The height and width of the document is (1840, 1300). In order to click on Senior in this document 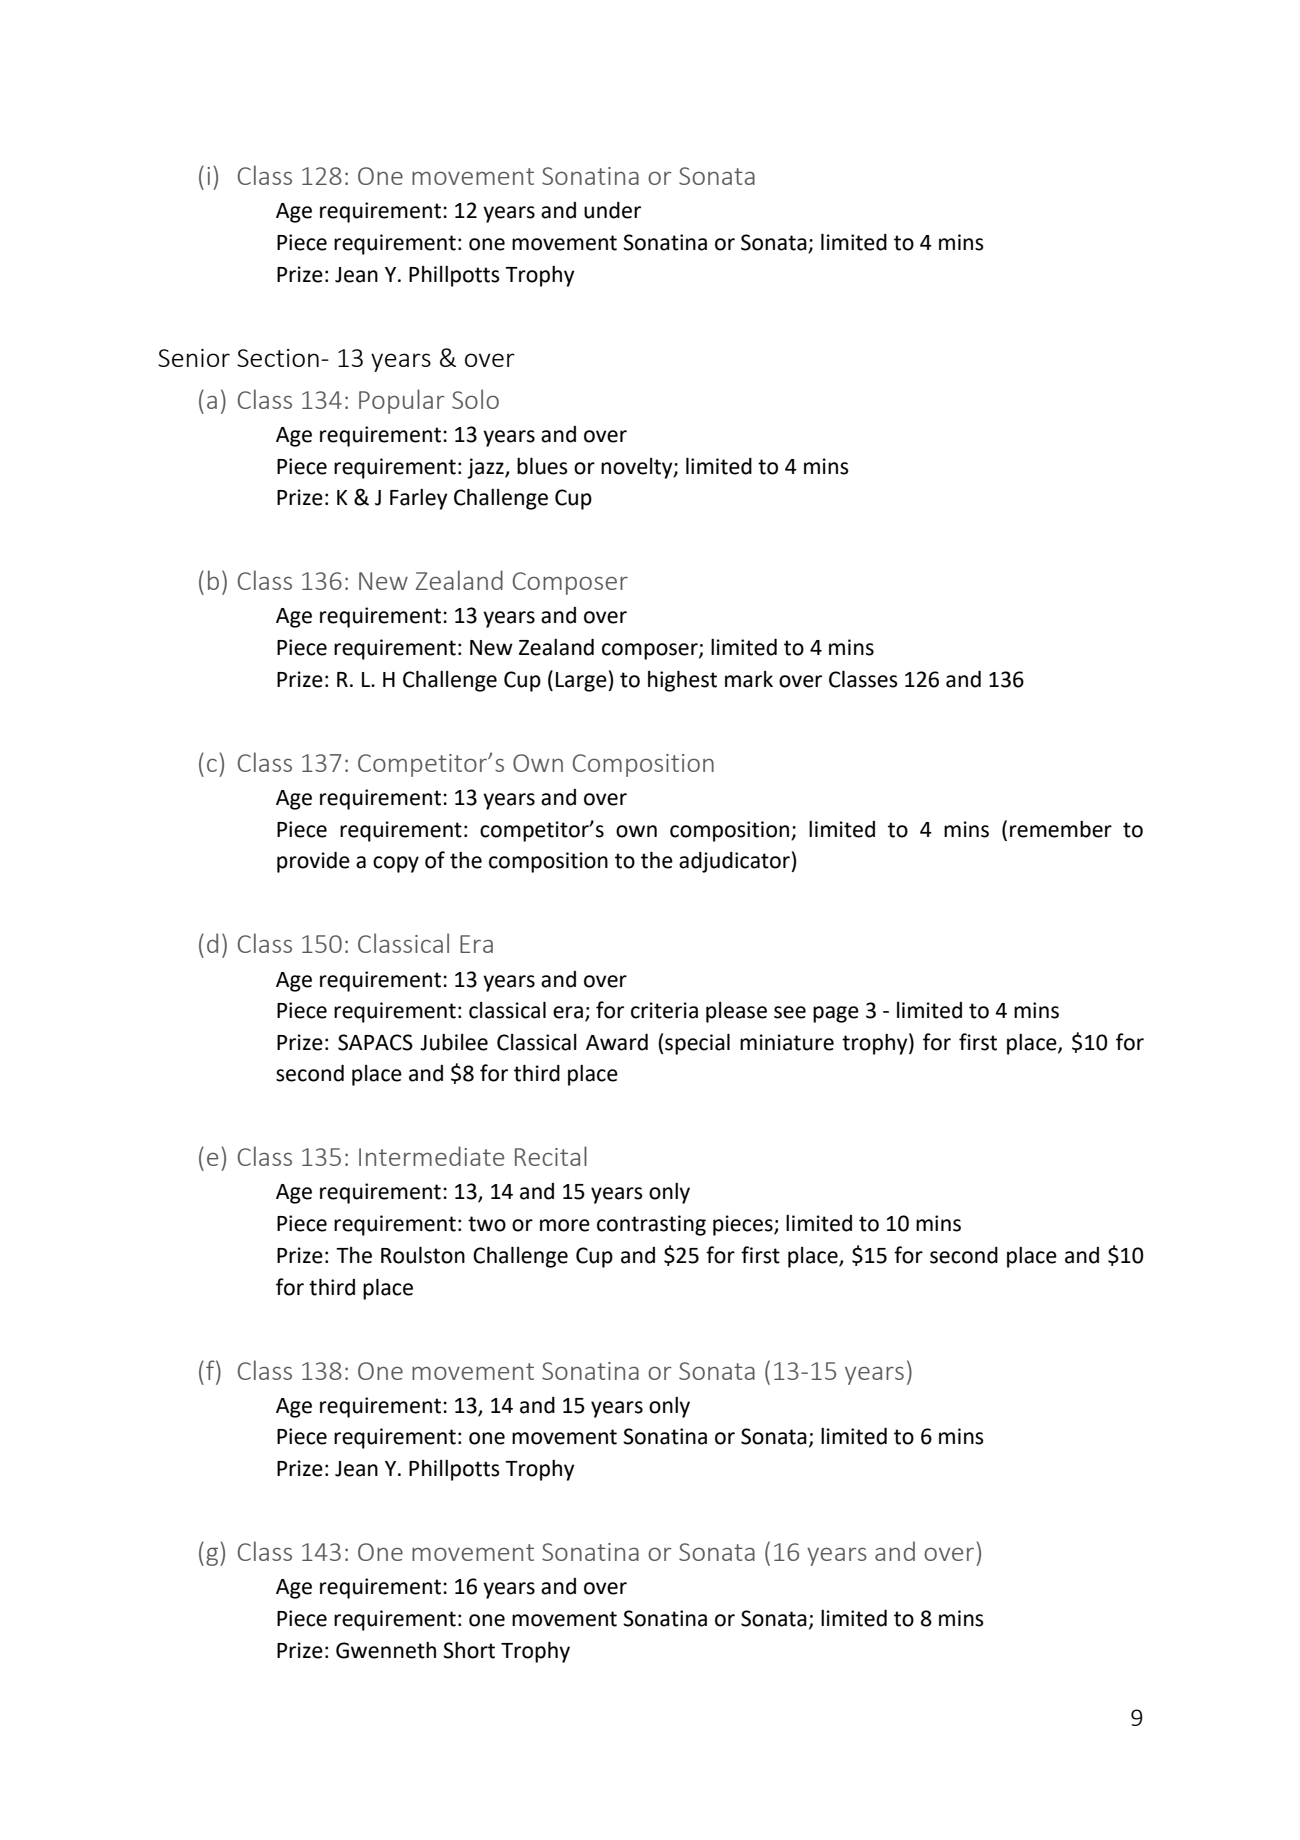, I will do `click(194, 358)`.
